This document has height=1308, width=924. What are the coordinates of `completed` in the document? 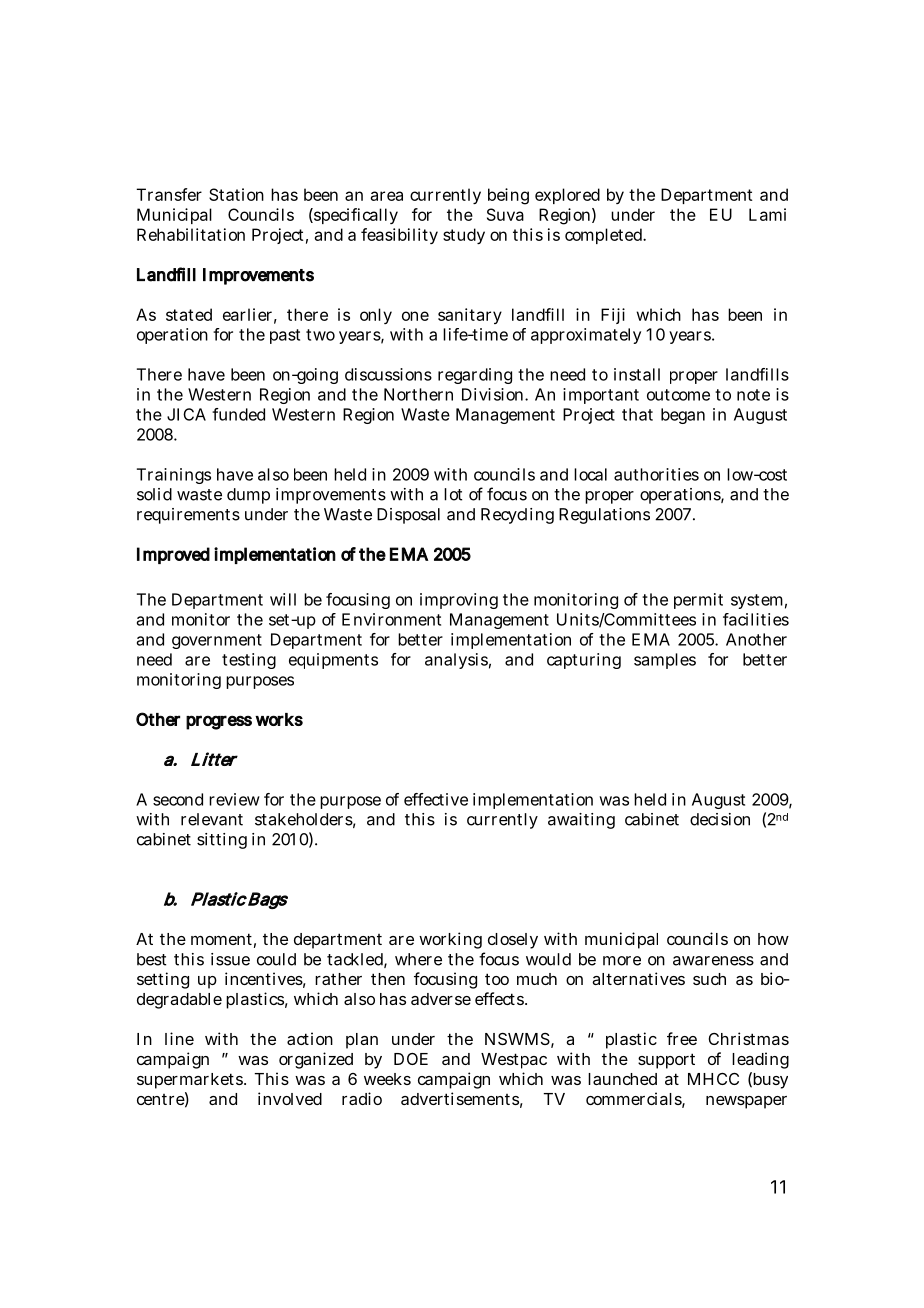 It's located at (603, 236).
